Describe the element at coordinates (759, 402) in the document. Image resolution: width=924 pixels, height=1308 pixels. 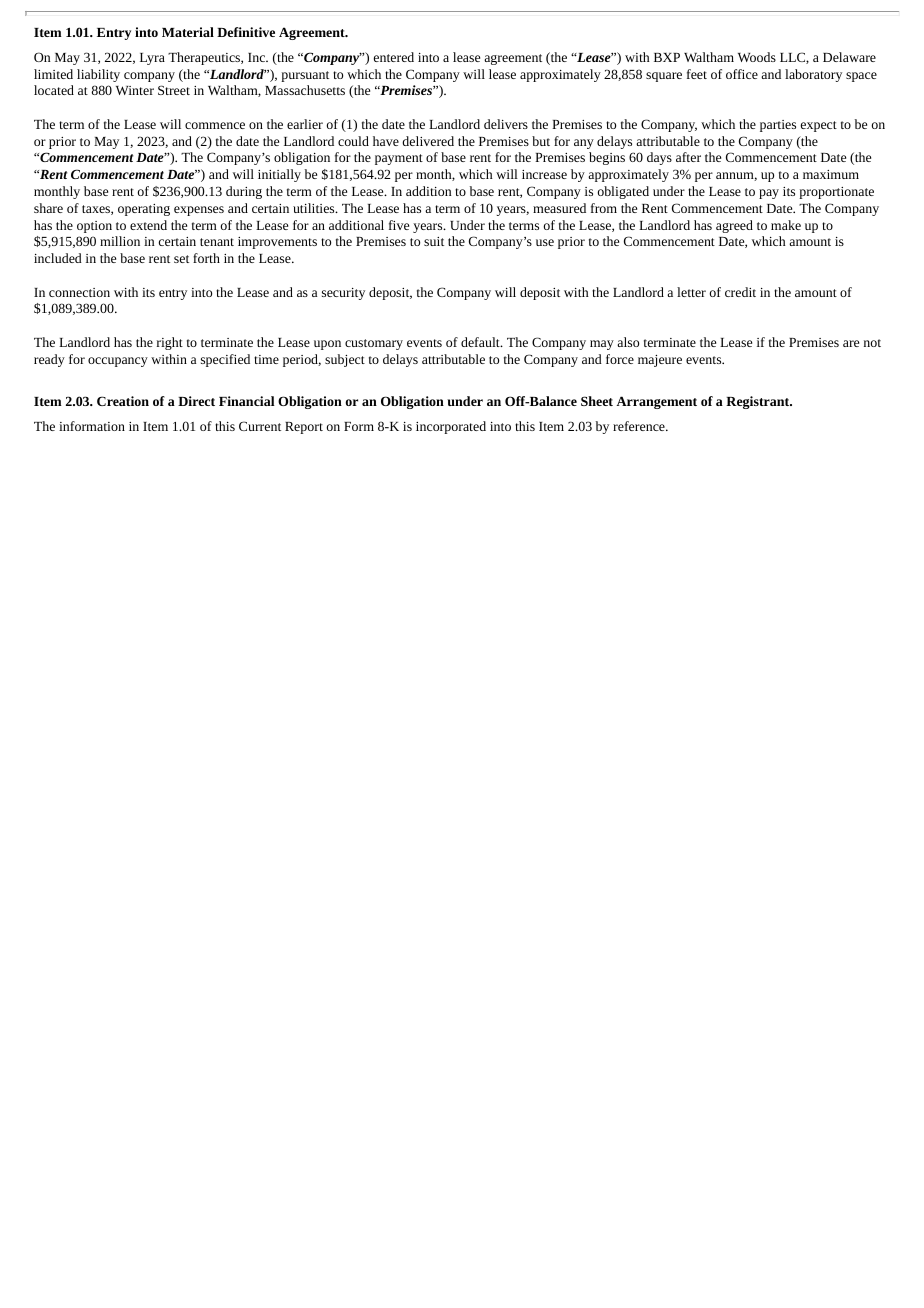
I see `Registrant` at that location.
